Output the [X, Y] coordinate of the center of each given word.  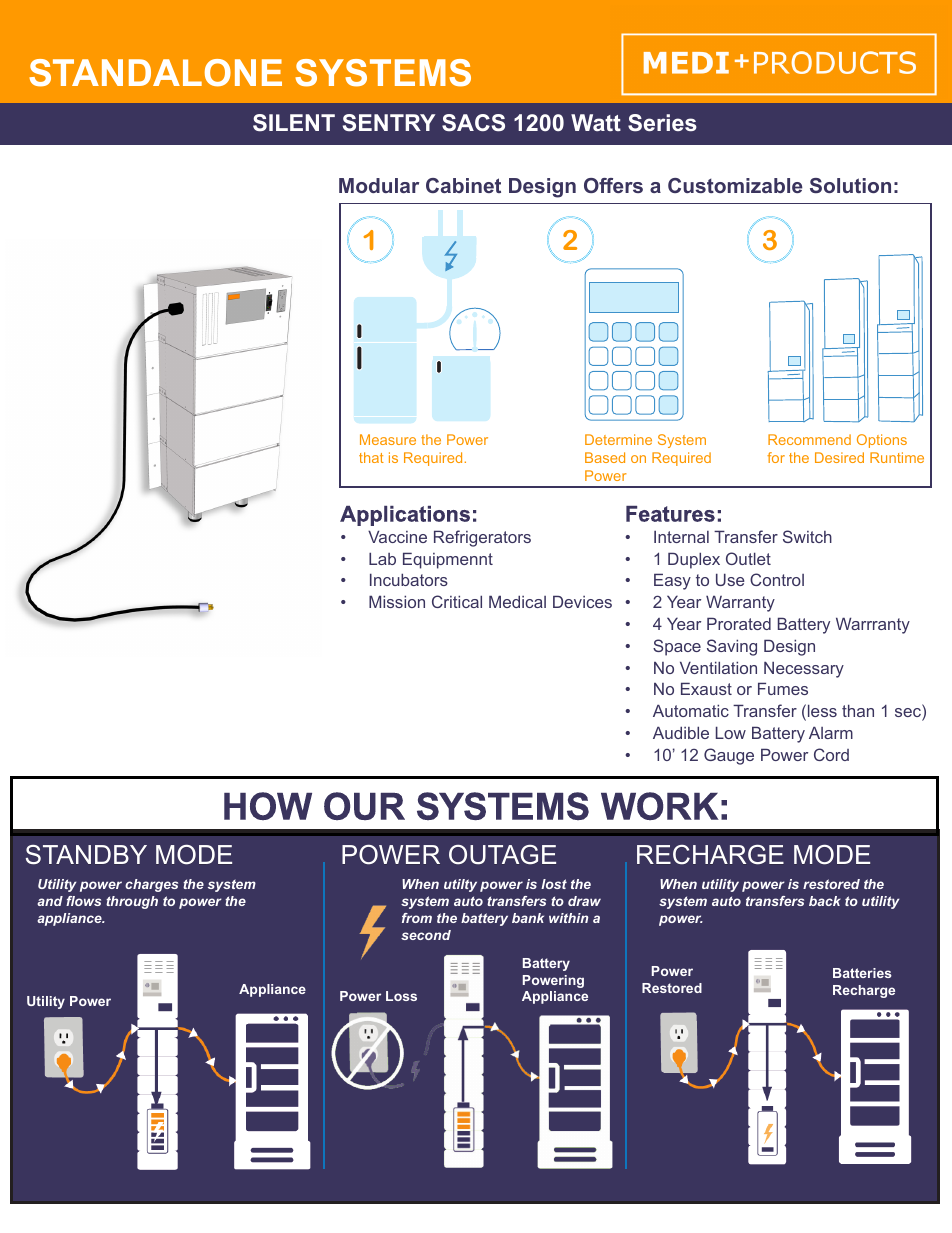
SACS [473, 123]
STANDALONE [155, 73]
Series [662, 123]
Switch [807, 536]
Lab [382, 558]
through [132, 902]
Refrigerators [482, 538]
